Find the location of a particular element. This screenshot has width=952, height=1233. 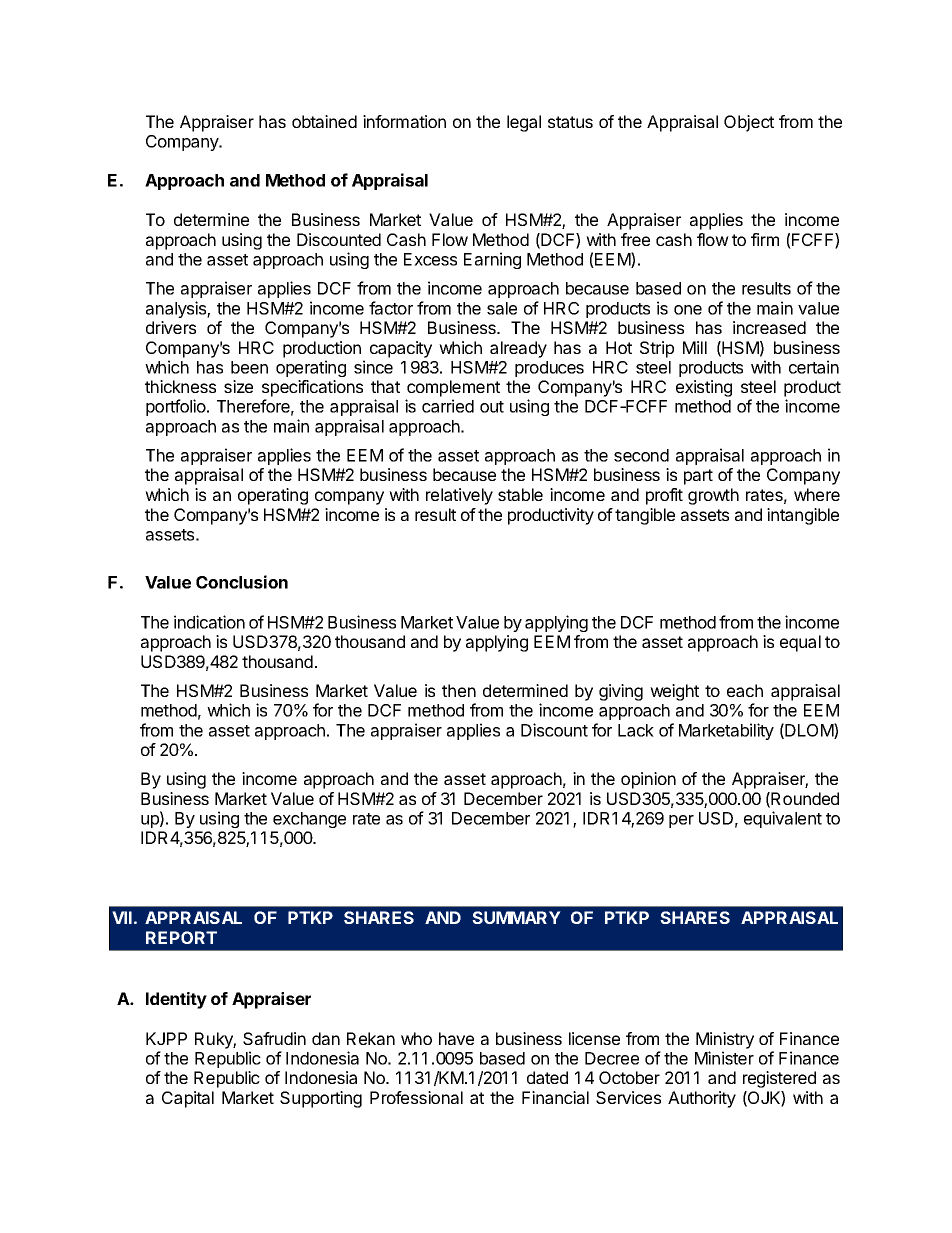

Minister is located at coordinates (724, 1058).
